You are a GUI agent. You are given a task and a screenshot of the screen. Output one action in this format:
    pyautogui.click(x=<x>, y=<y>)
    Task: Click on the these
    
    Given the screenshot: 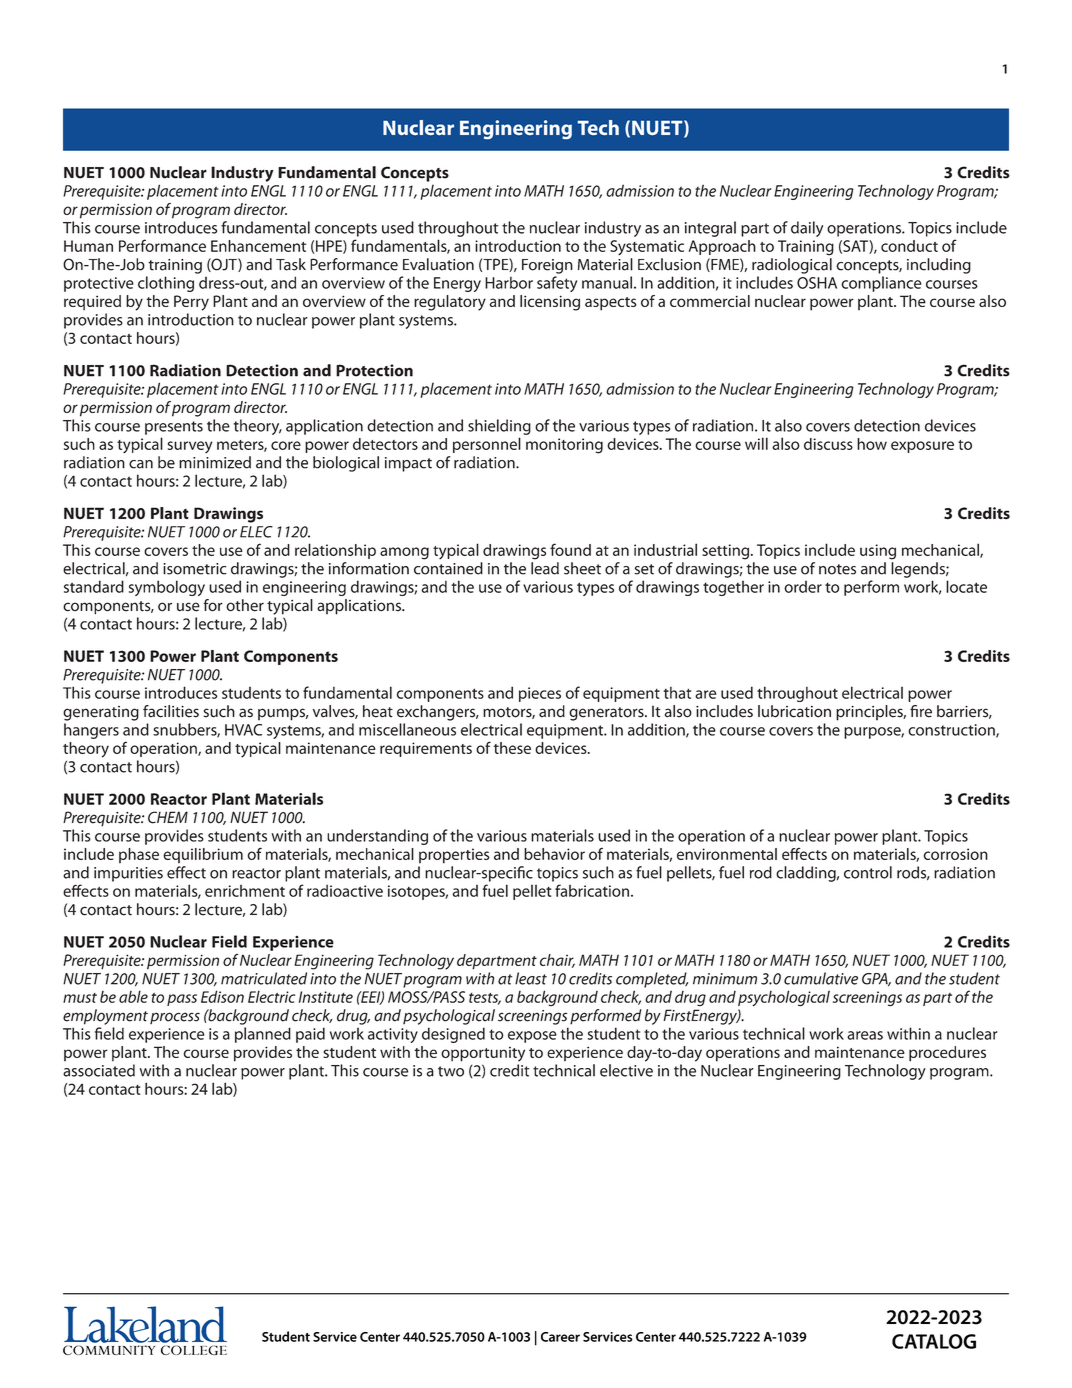 What is the action you would take?
    pyautogui.click(x=512, y=748)
